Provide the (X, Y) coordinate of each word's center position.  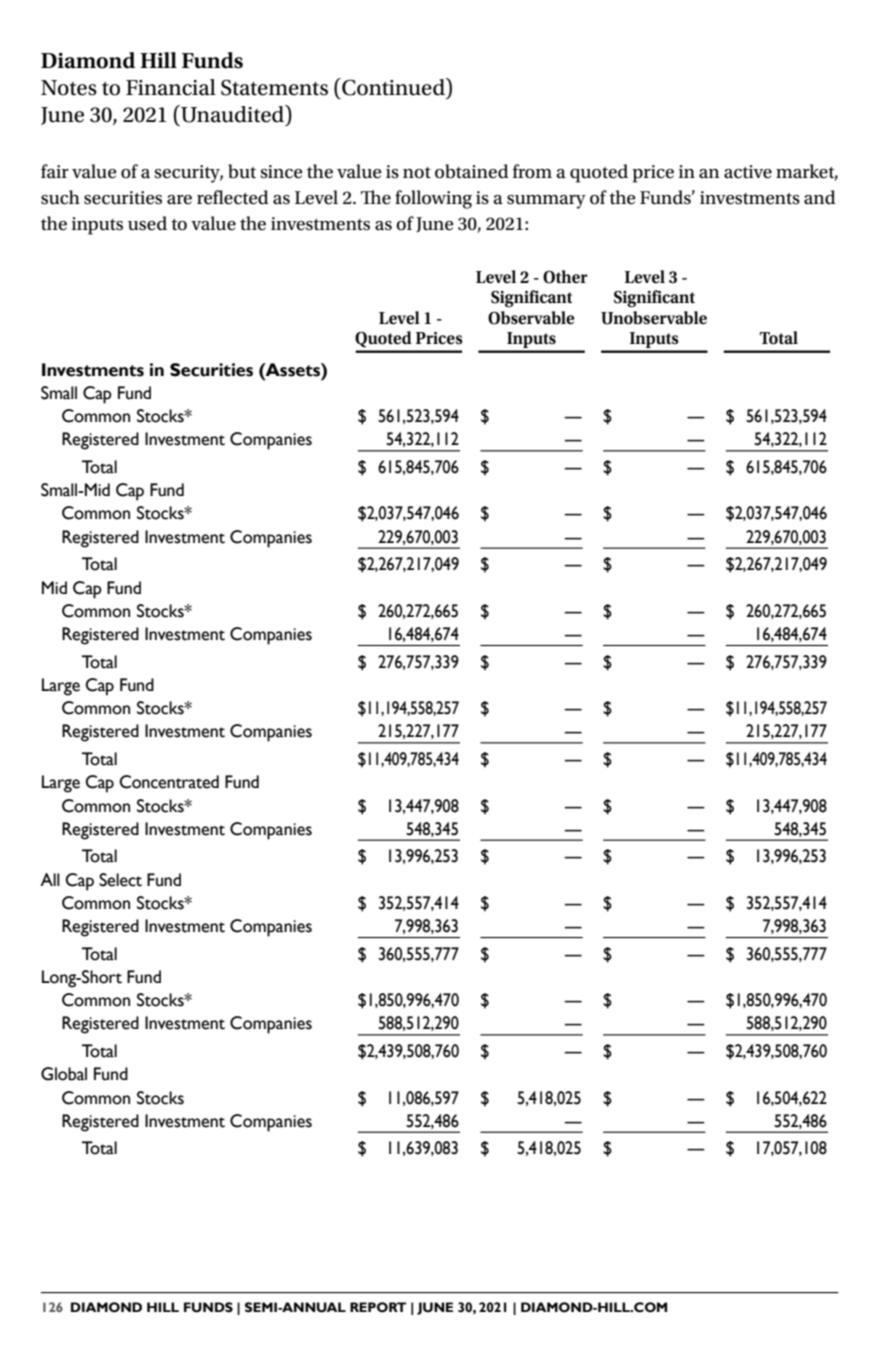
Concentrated (169, 782)
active (748, 172)
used (147, 223)
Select (120, 880)
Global (64, 1074)
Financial (171, 87)
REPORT (378, 1307)
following (433, 199)
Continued (393, 87)
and (820, 197)
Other (565, 277)
